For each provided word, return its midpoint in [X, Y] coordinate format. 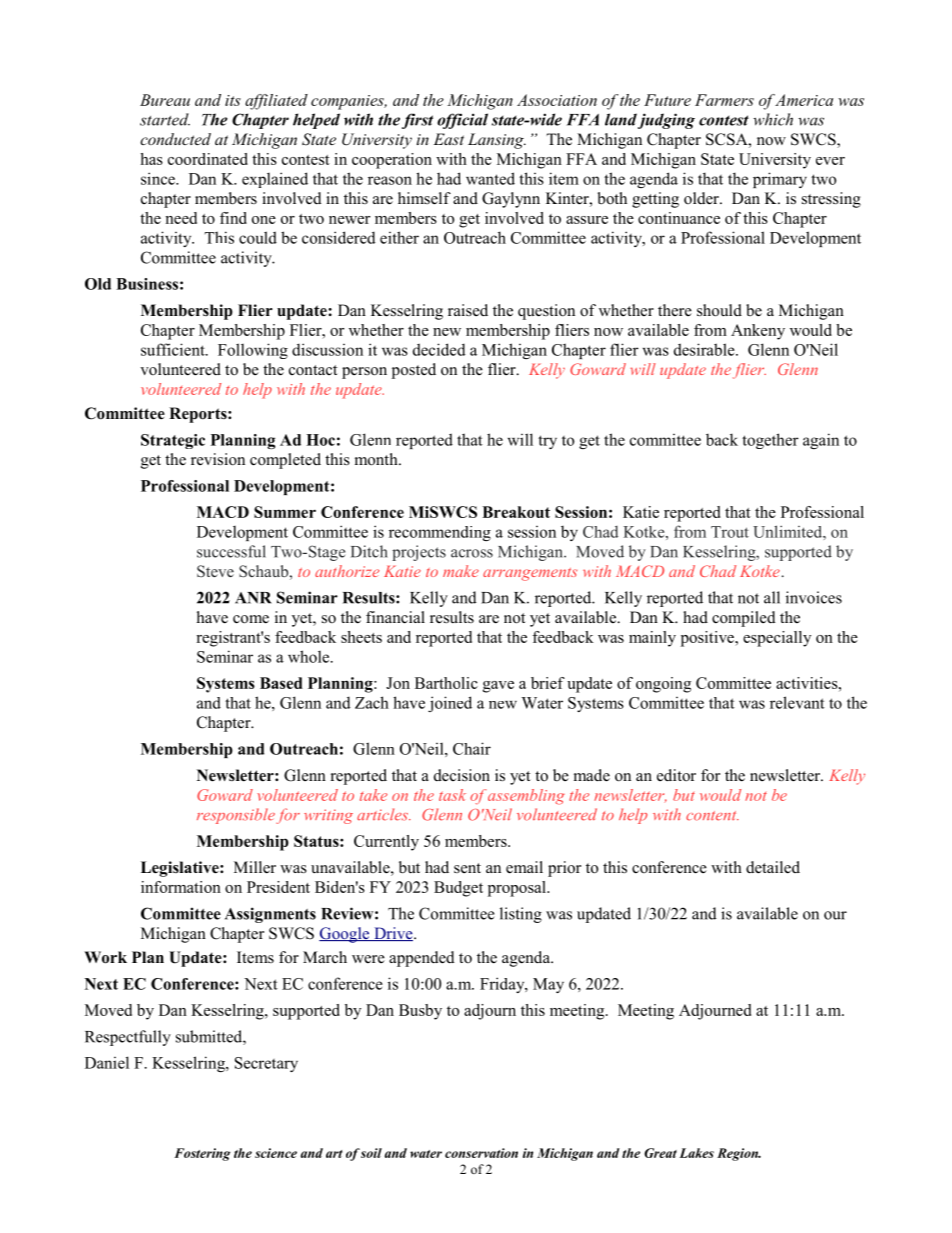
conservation [481, 1153]
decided [439, 349]
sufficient [174, 349]
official [462, 121]
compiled [744, 619]
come [251, 619]
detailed [773, 867]
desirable [705, 349]
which [773, 119]
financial [395, 617]
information [181, 887]
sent [467, 868]
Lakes [697, 1153]
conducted [175, 139]
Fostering [202, 1154]
